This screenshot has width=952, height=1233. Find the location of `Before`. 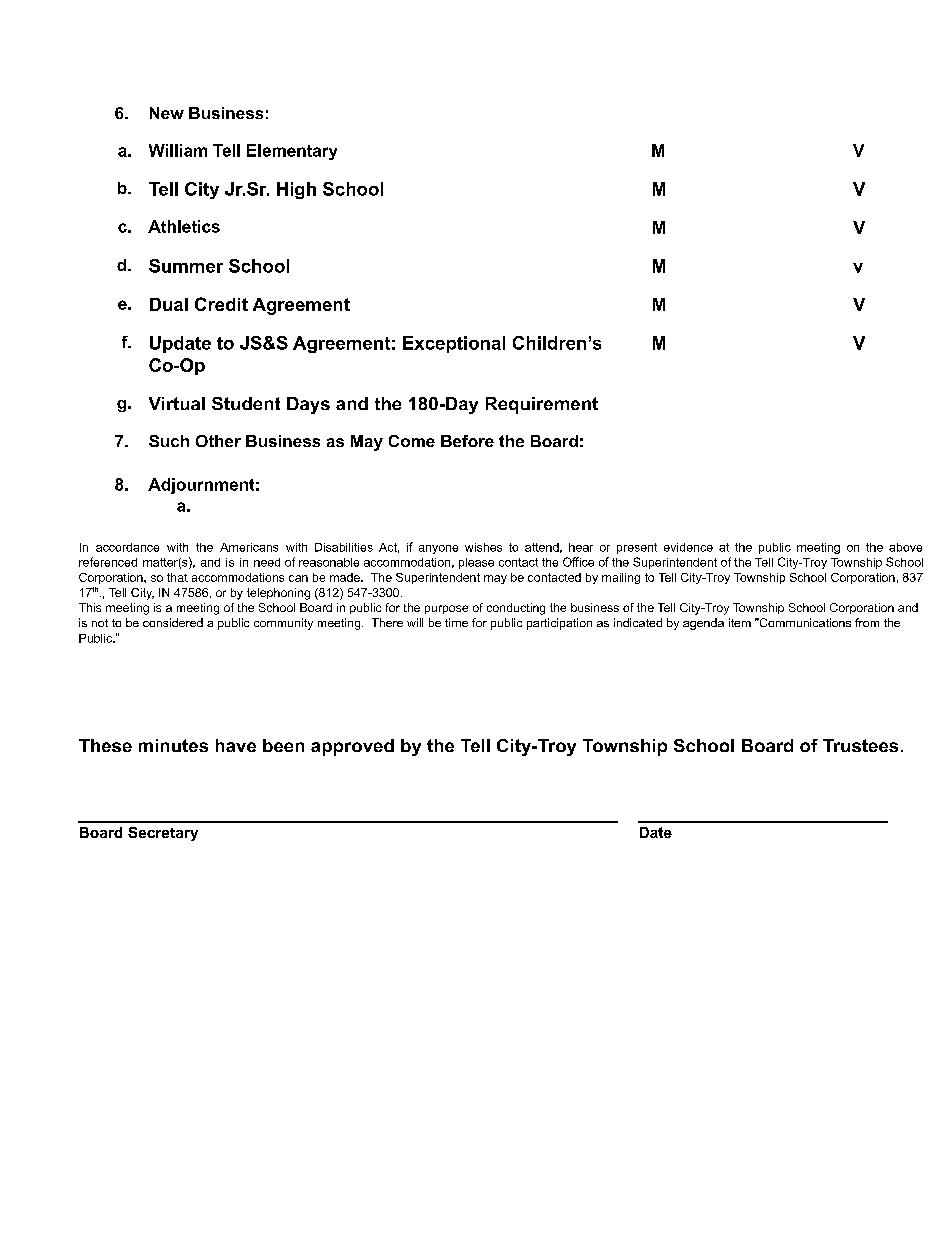

Before is located at coordinates (467, 441).
